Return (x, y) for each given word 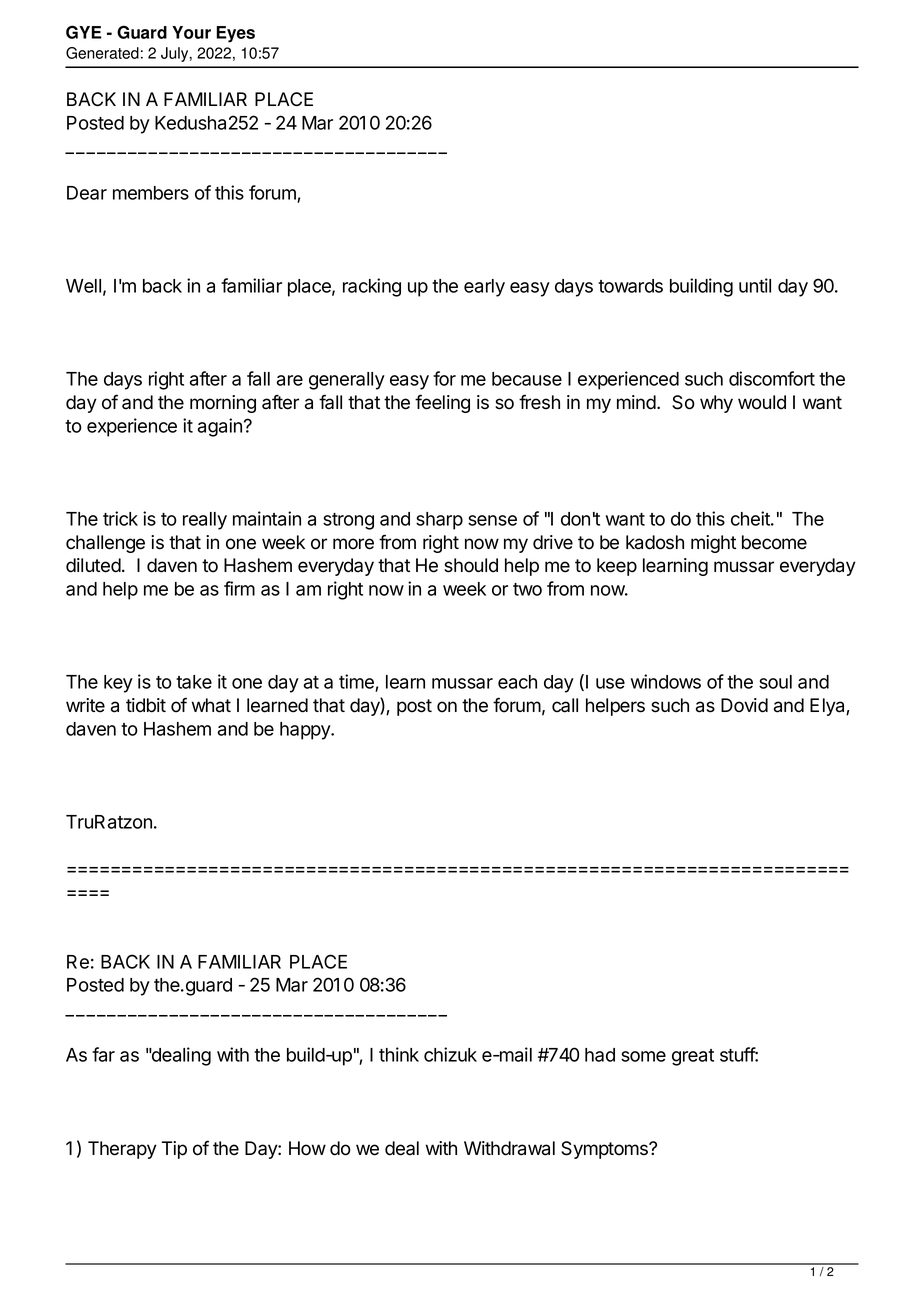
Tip (174, 1150)
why (716, 404)
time (357, 683)
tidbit (146, 705)
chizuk (450, 1054)
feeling (442, 403)
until (755, 285)
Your (191, 32)
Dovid (744, 705)
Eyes (235, 34)
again (220, 427)
